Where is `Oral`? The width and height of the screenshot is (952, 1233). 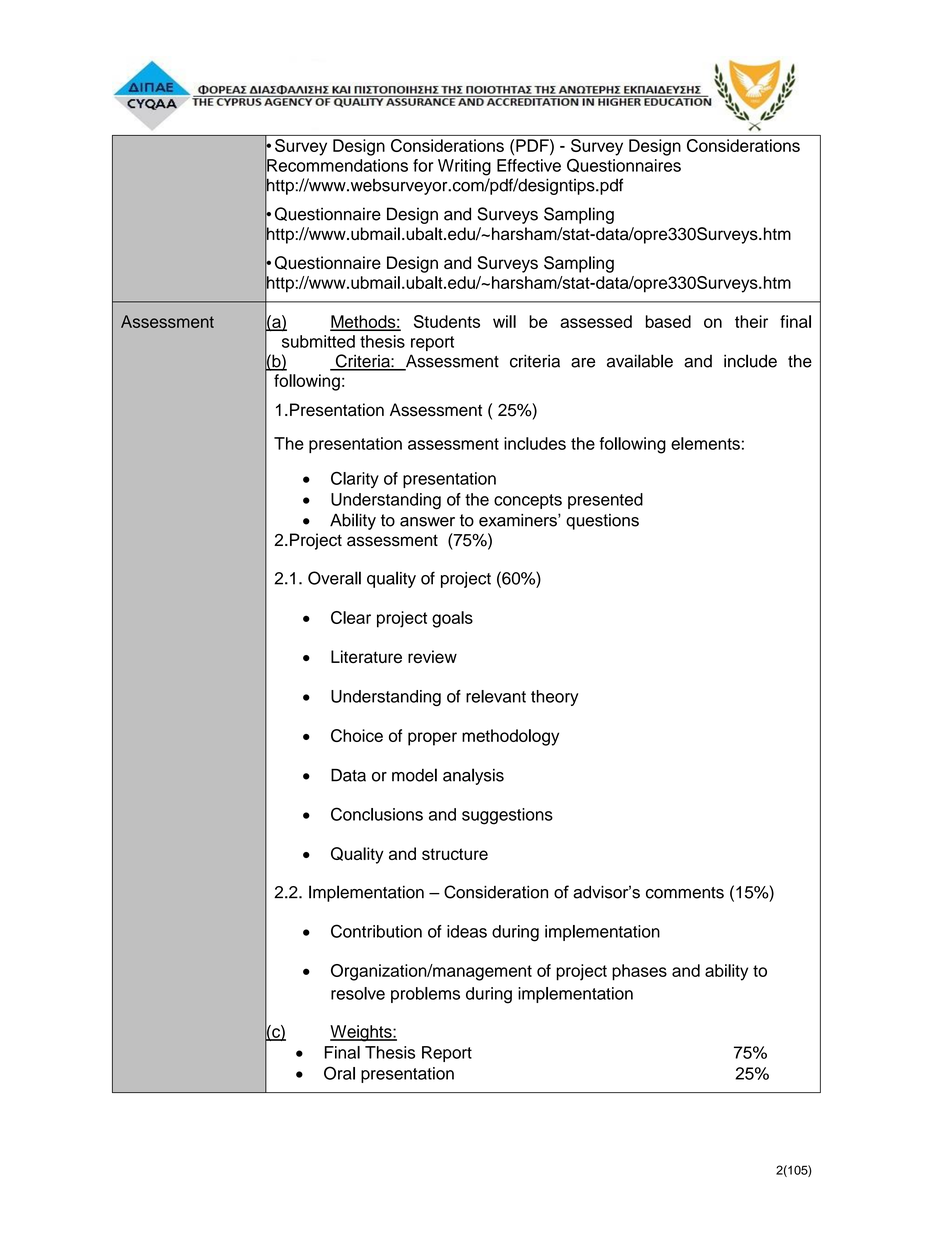
Oral is located at coordinates (339, 1073).
